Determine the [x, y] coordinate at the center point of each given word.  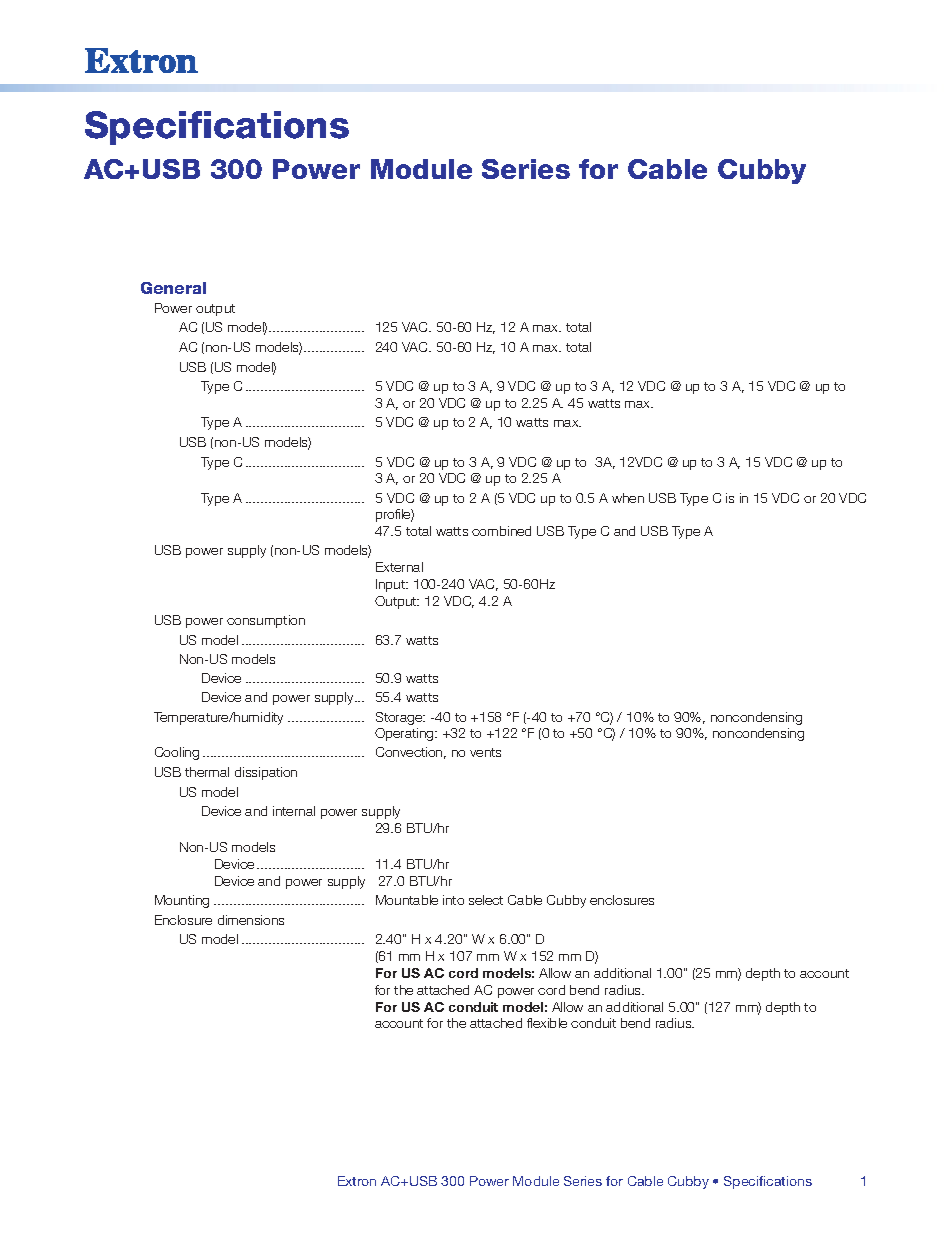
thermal [207, 772]
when [628, 498]
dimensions [251, 920]
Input [392, 585]
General [173, 288]
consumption [266, 621]
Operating [405, 734]
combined [501, 531]
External [399, 567]
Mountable [407, 900]
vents [485, 752]
